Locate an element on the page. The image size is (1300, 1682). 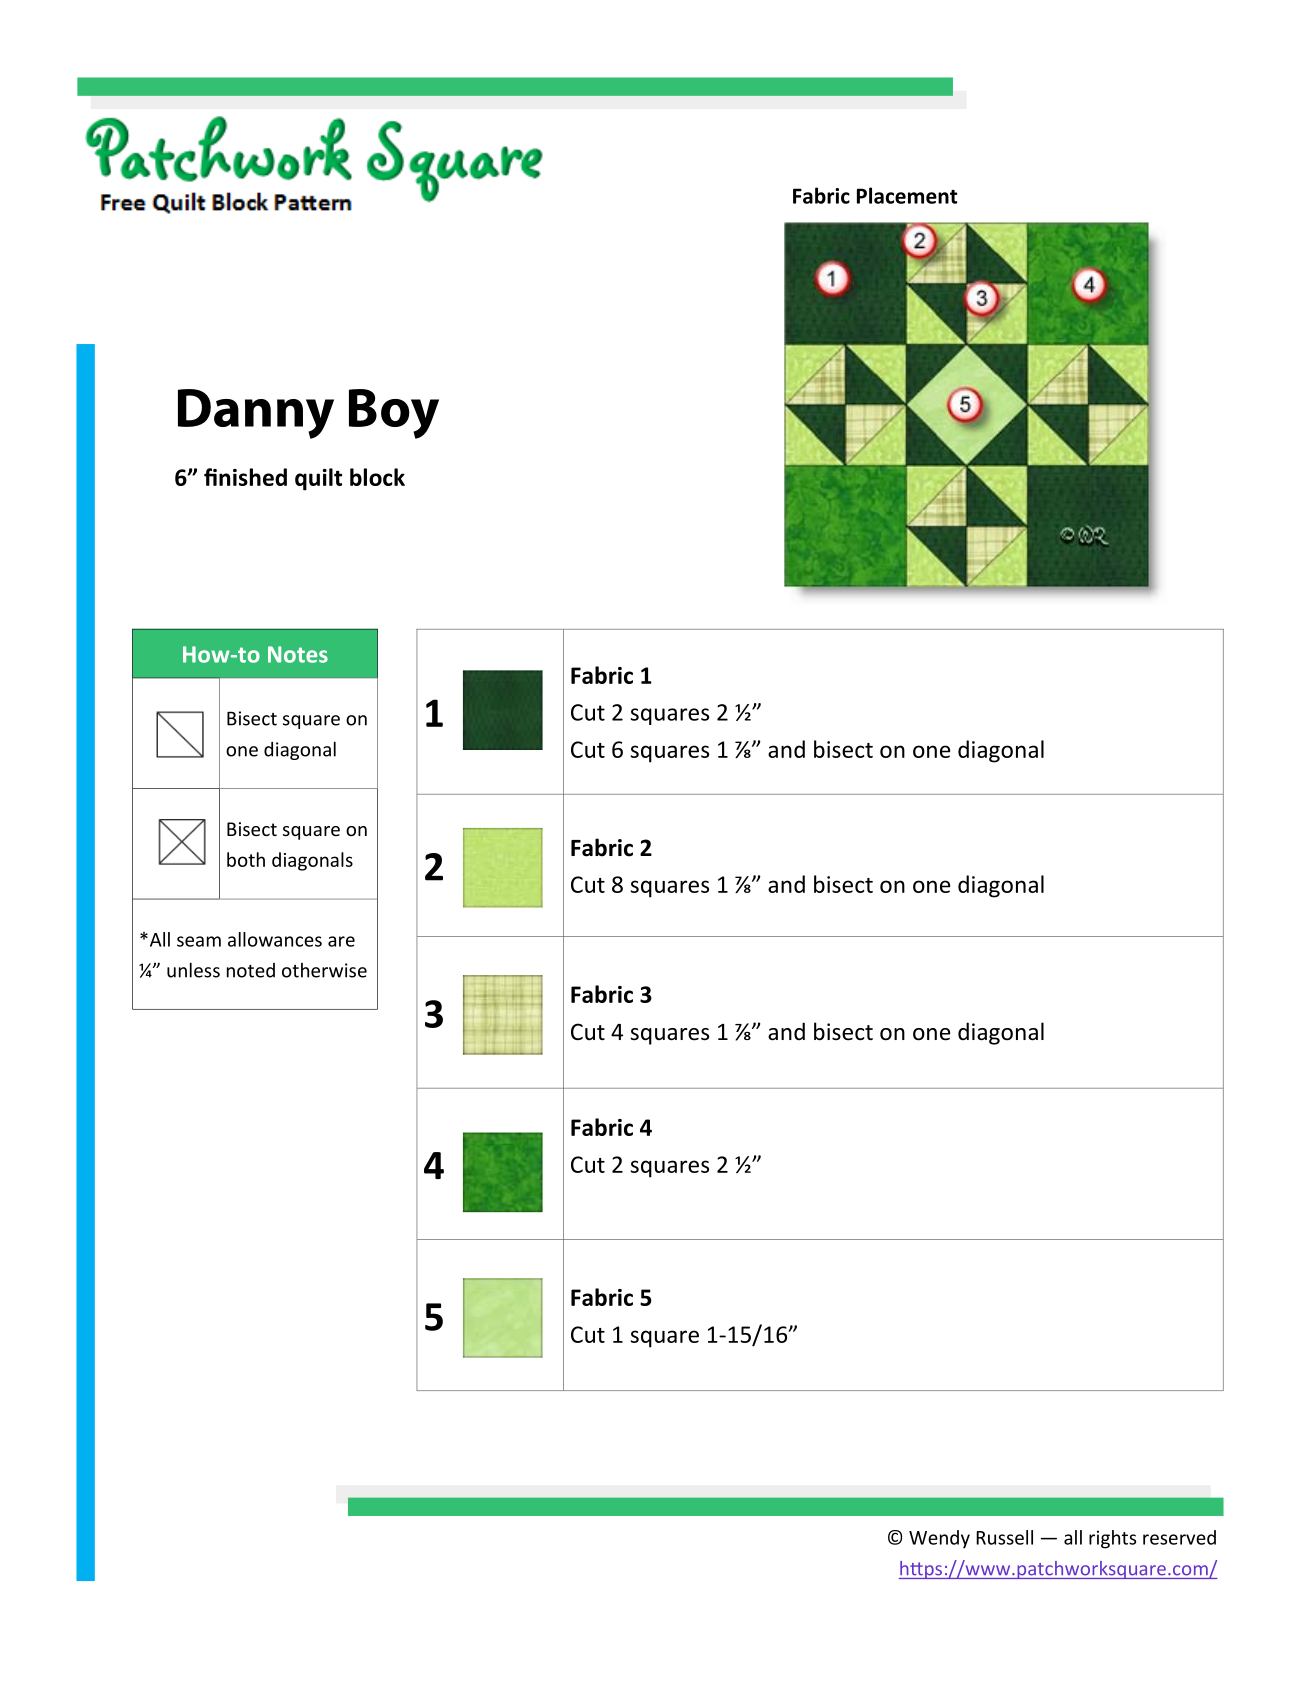
Danny is located at coordinates (256, 414).
